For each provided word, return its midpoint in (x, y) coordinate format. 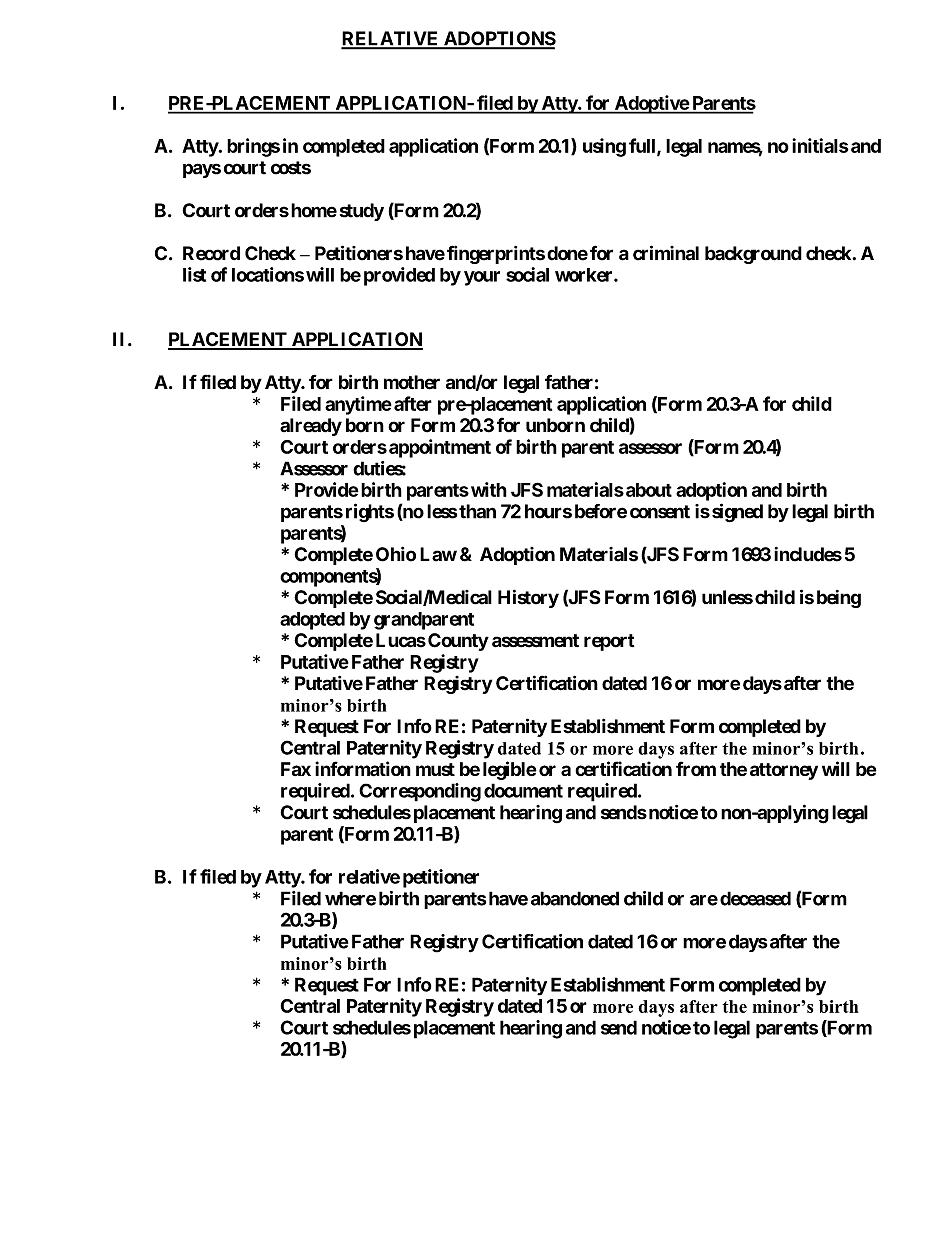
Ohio (396, 554)
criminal (666, 253)
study (362, 212)
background (753, 255)
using (604, 147)
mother (412, 382)
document (523, 790)
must (435, 769)
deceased (755, 898)
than (477, 511)
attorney (784, 771)
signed (737, 513)
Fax (296, 769)
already (311, 427)
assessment (535, 641)
